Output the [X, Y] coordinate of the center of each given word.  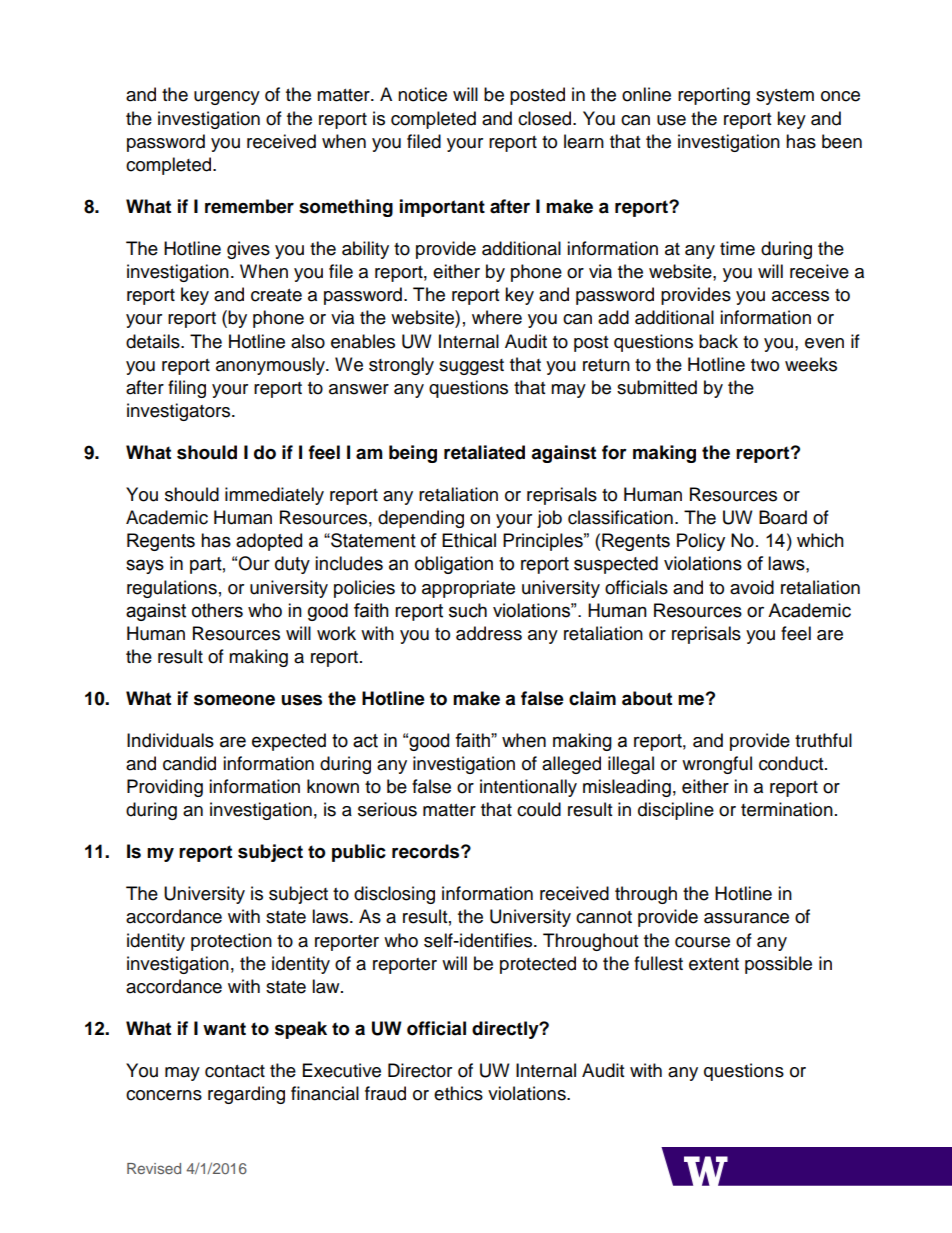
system [785, 97]
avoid [752, 587]
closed [546, 118]
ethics [458, 1093]
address [489, 633]
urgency [227, 98]
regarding [246, 1095]
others [217, 610]
